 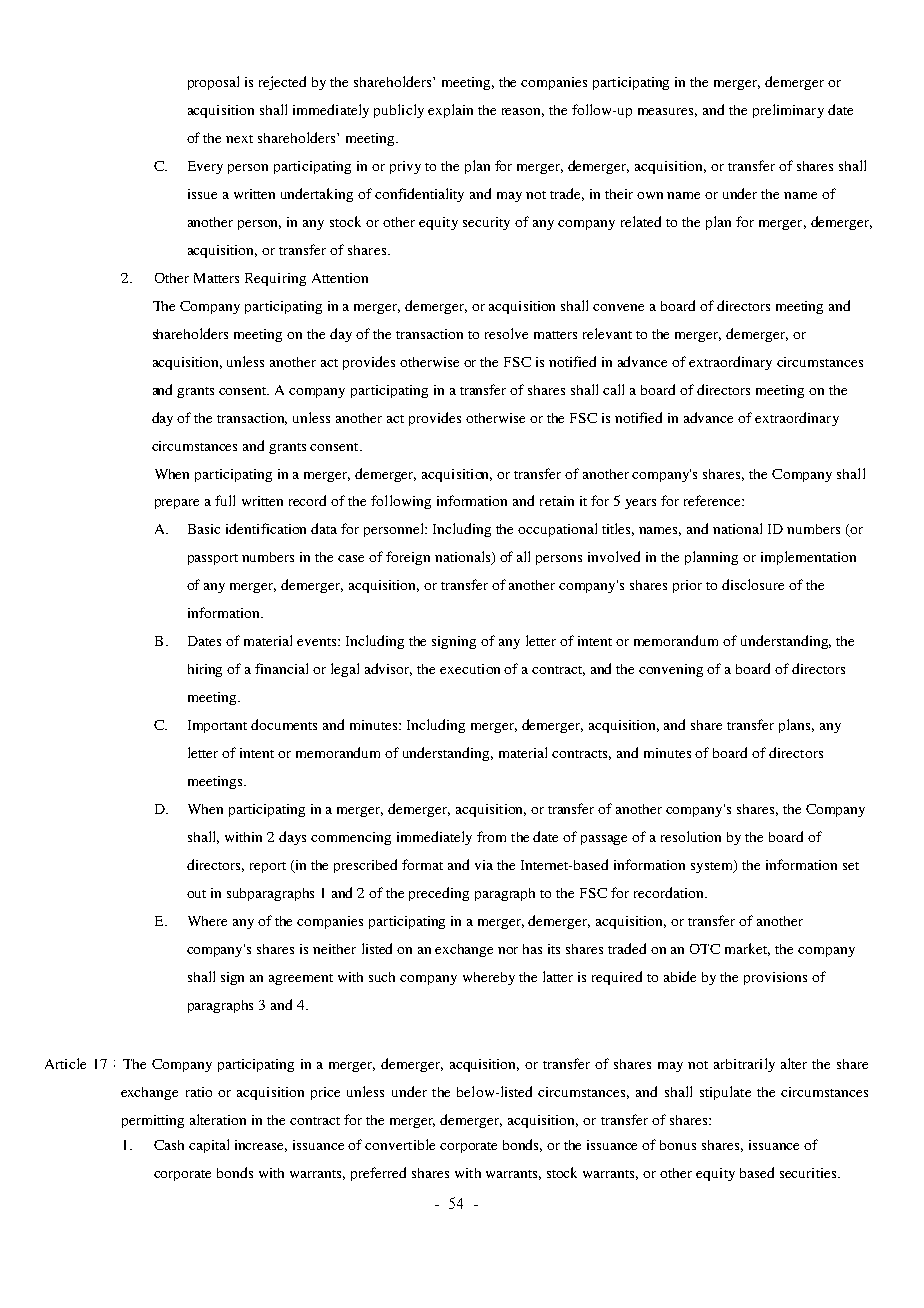 I want to click on from, so click(x=491, y=836).
